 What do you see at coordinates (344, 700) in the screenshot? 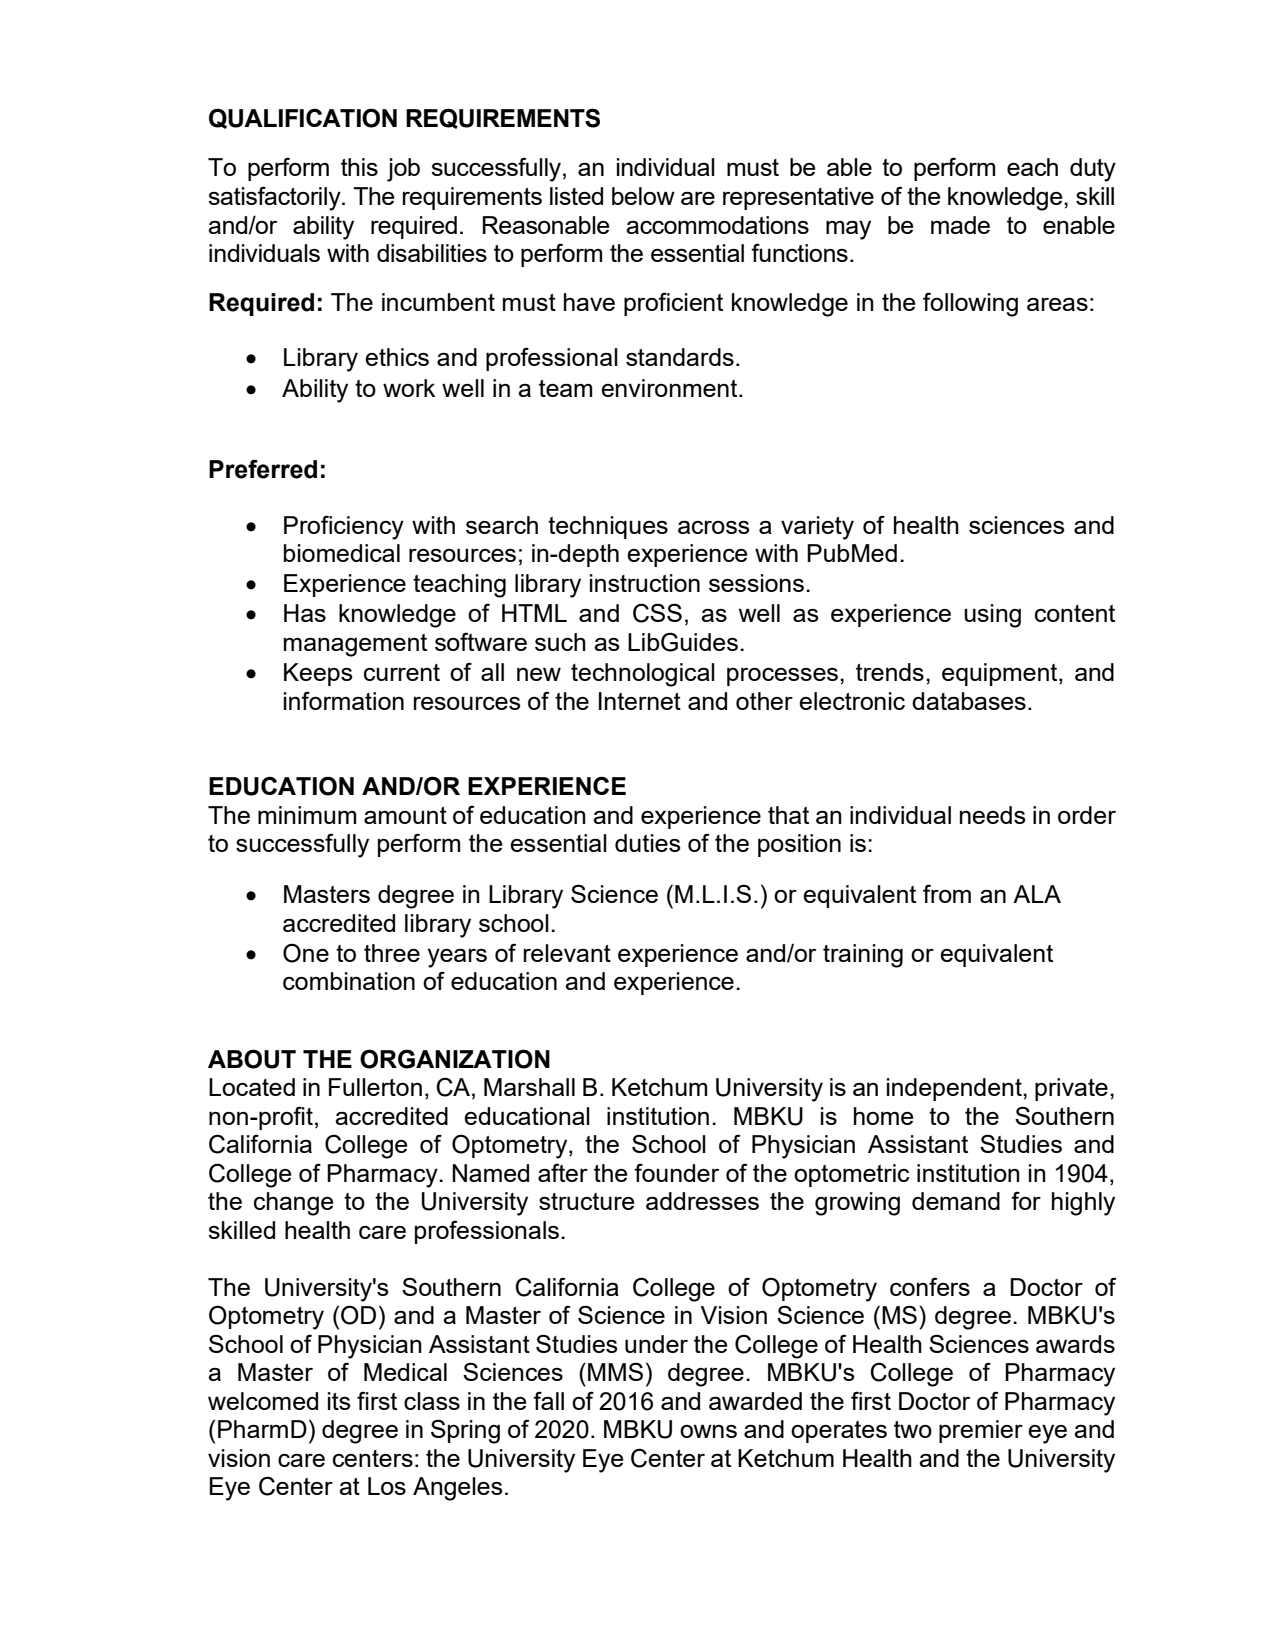
I see `information` at bounding box center [344, 700].
